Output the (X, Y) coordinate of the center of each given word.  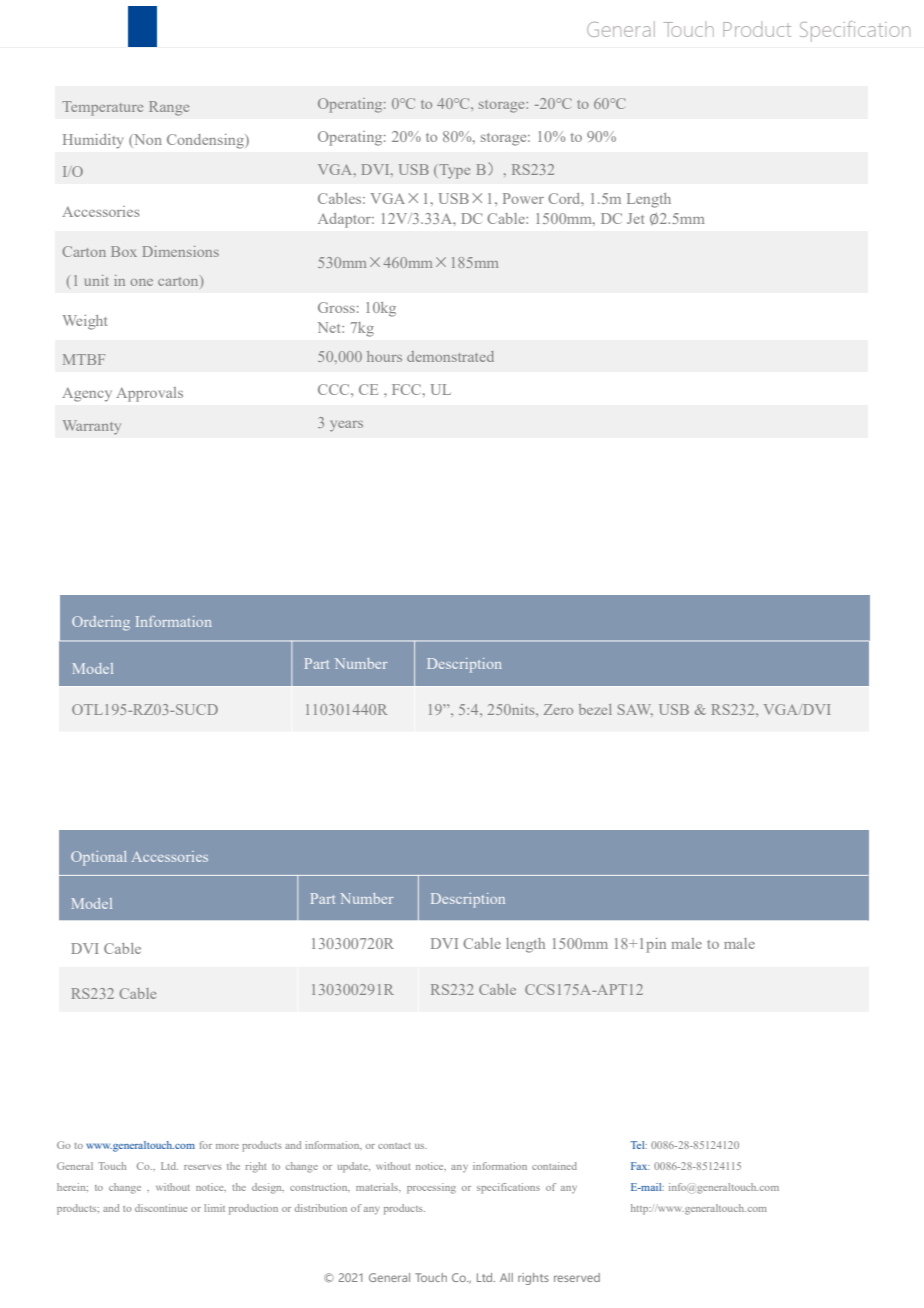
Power (523, 198)
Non (147, 139)
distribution (321, 1208)
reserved (577, 1277)
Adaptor (346, 220)
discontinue (161, 1208)
